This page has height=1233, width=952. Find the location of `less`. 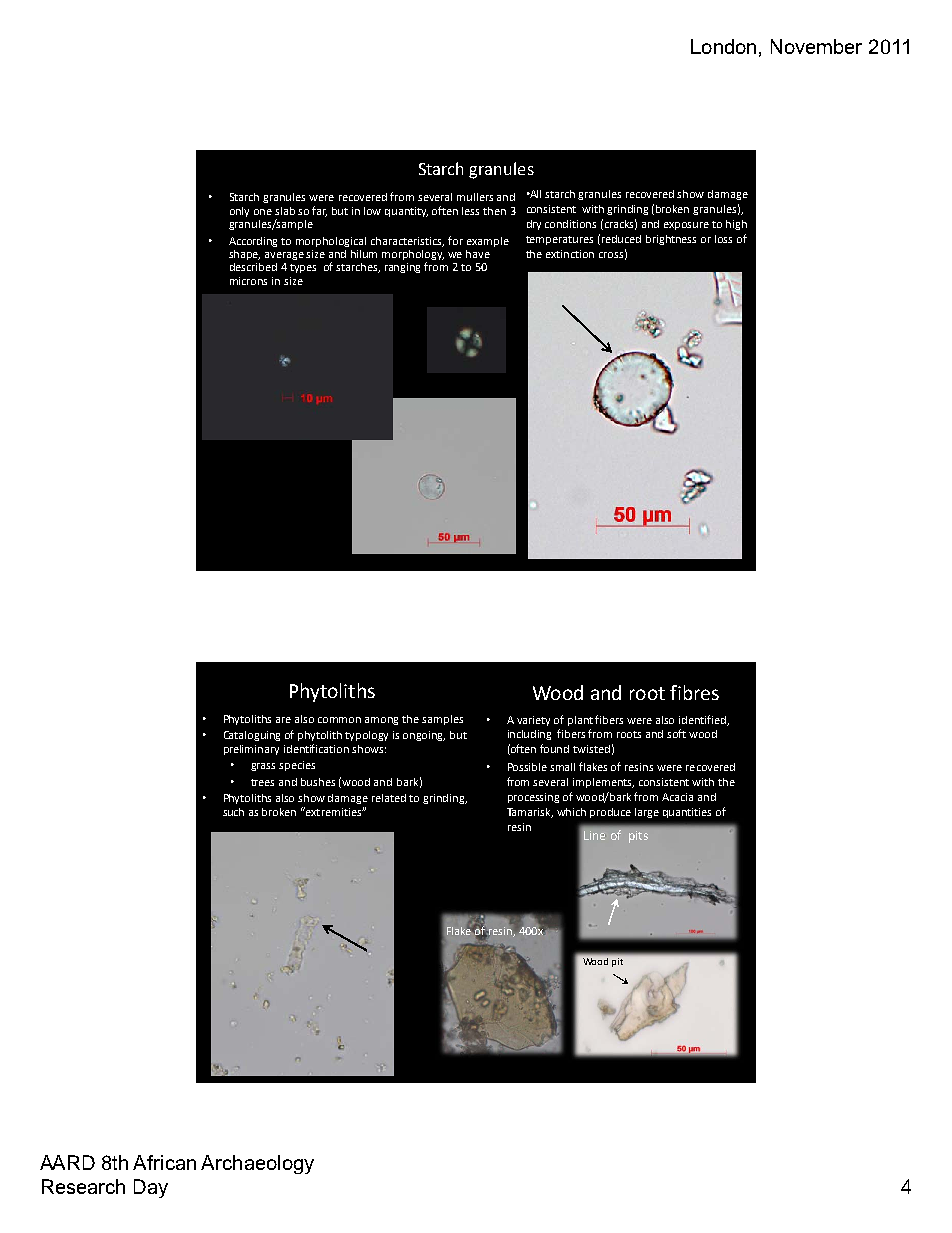

less is located at coordinates (470, 211).
